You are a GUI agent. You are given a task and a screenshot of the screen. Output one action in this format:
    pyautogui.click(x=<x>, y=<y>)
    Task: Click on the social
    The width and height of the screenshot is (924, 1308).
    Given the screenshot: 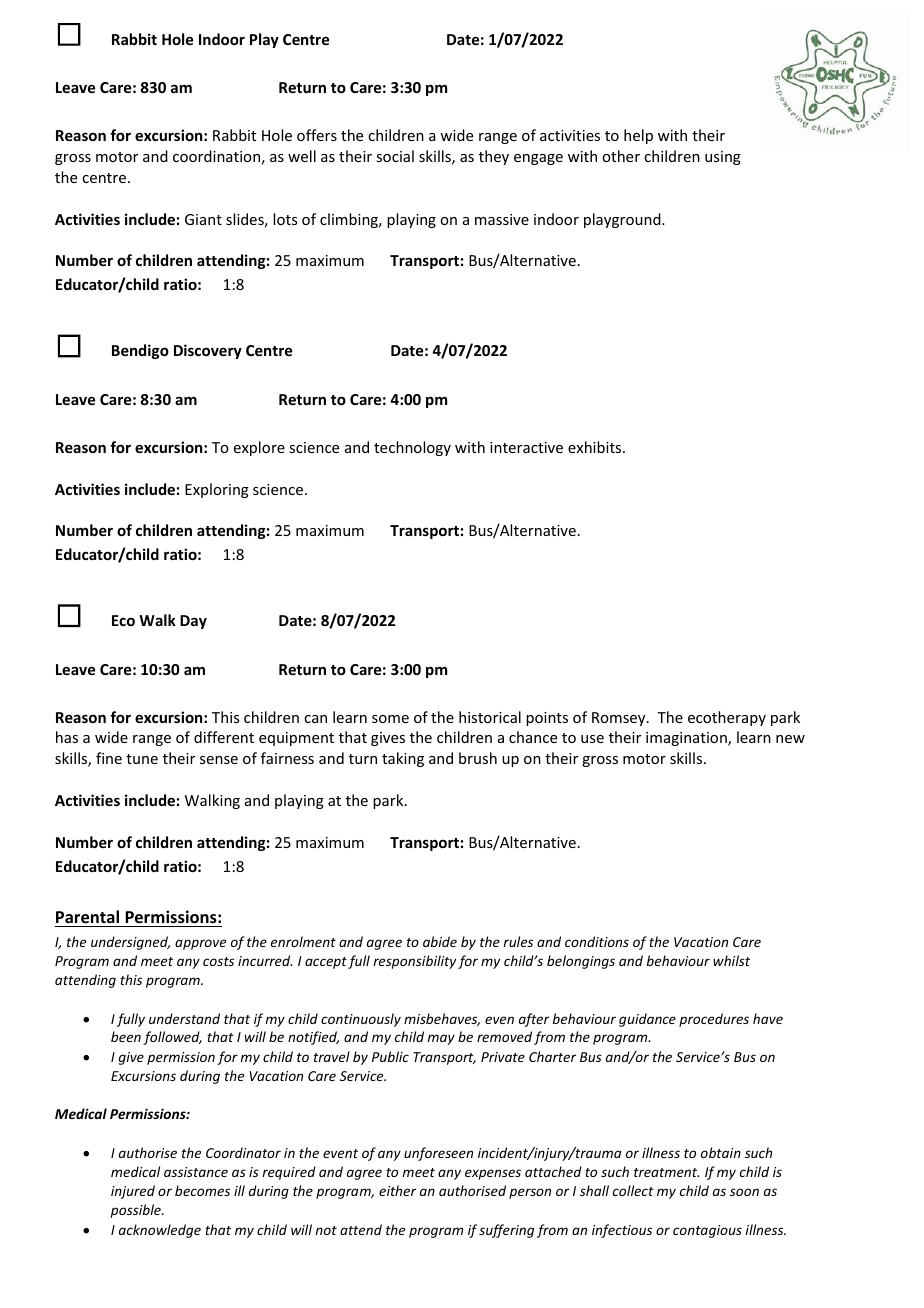 What is the action you would take?
    pyautogui.click(x=395, y=156)
